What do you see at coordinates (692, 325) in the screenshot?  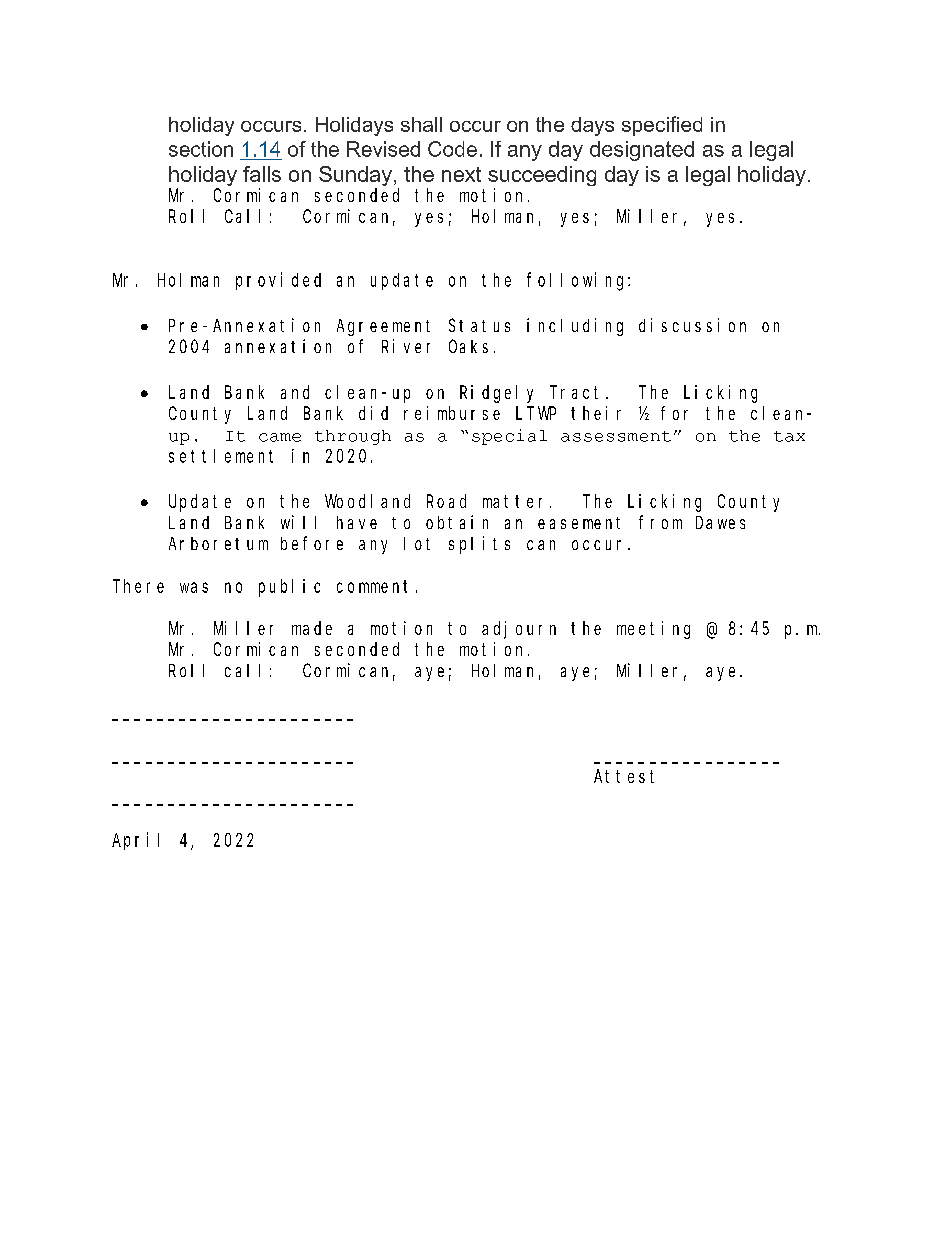 I see `discussion` at bounding box center [692, 325].
